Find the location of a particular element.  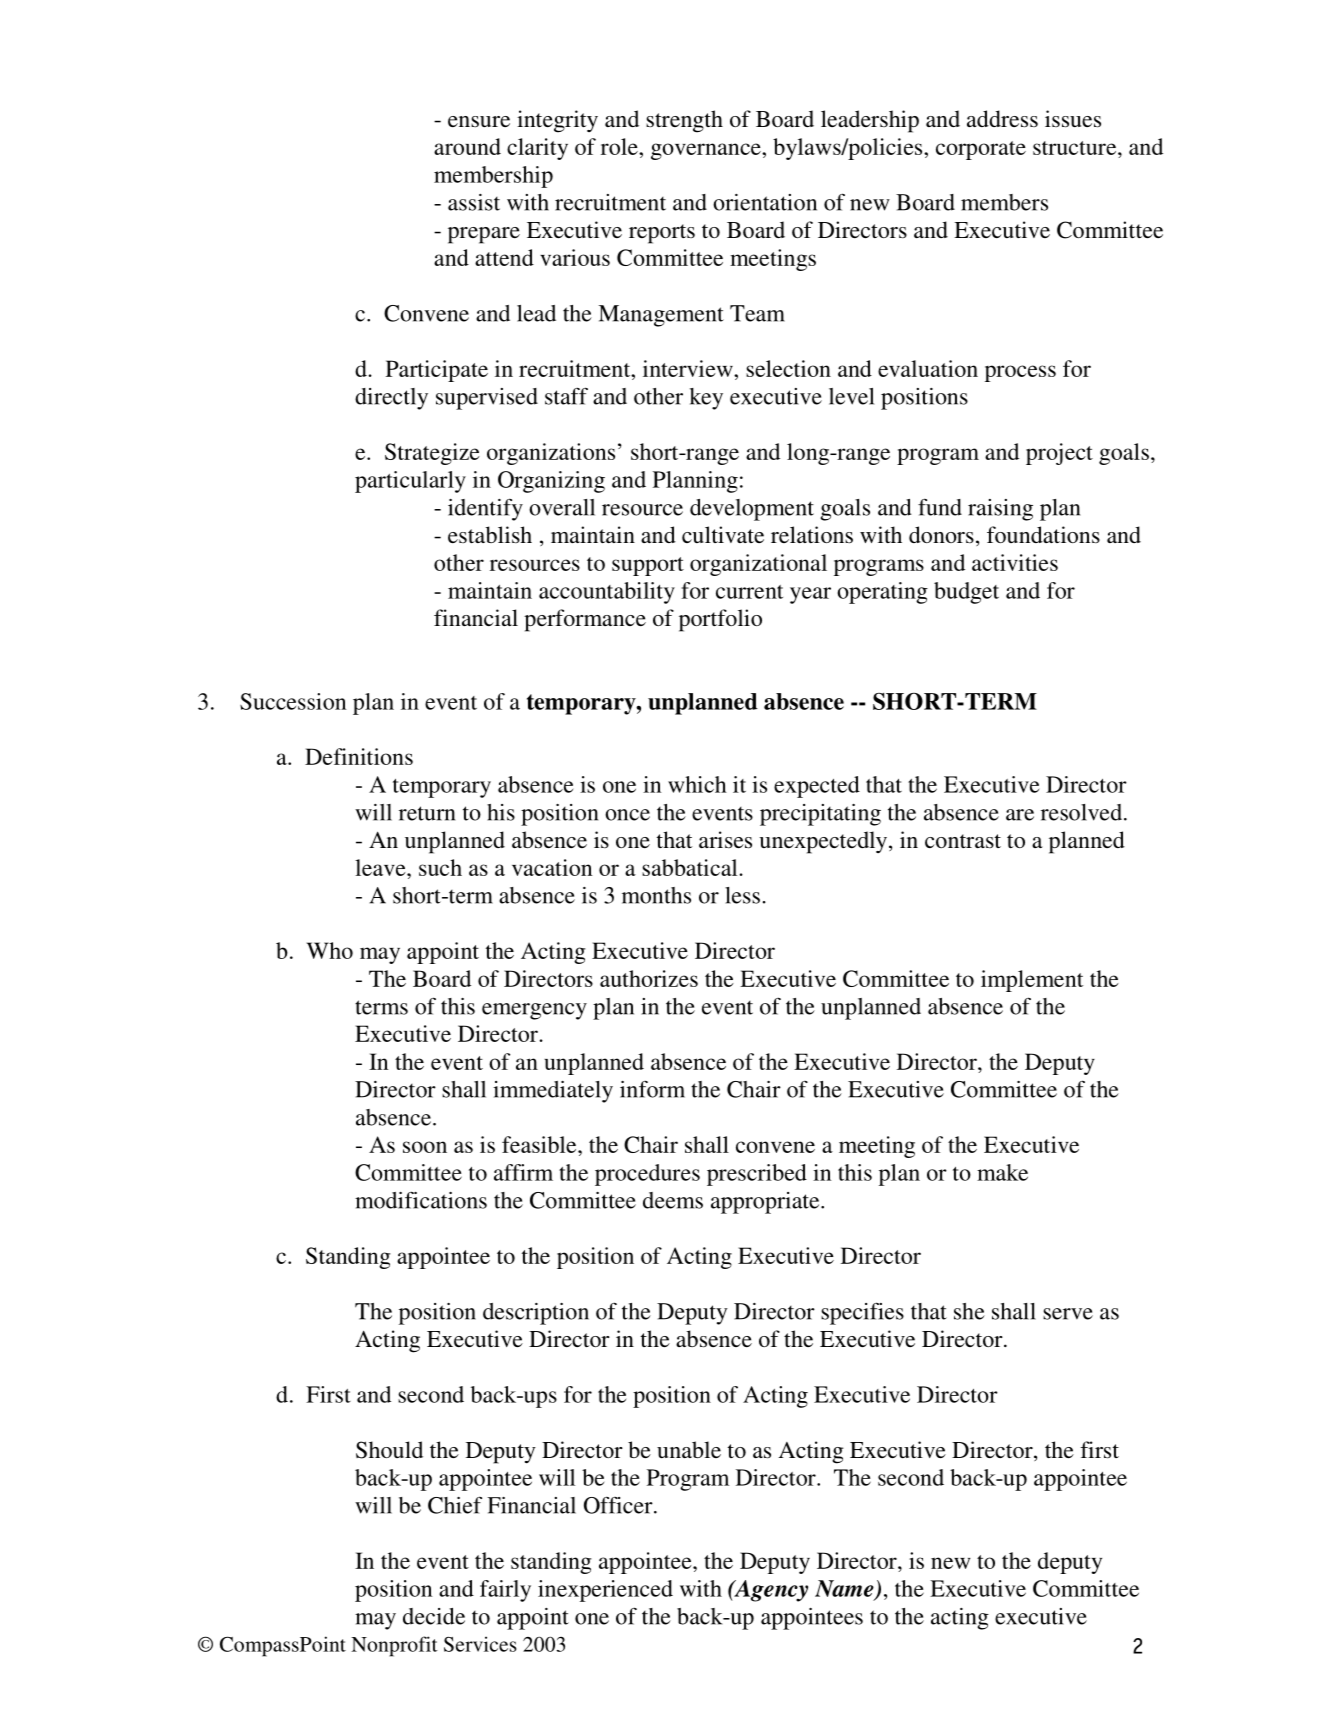

corporate is located at coordinates (981, 150).
